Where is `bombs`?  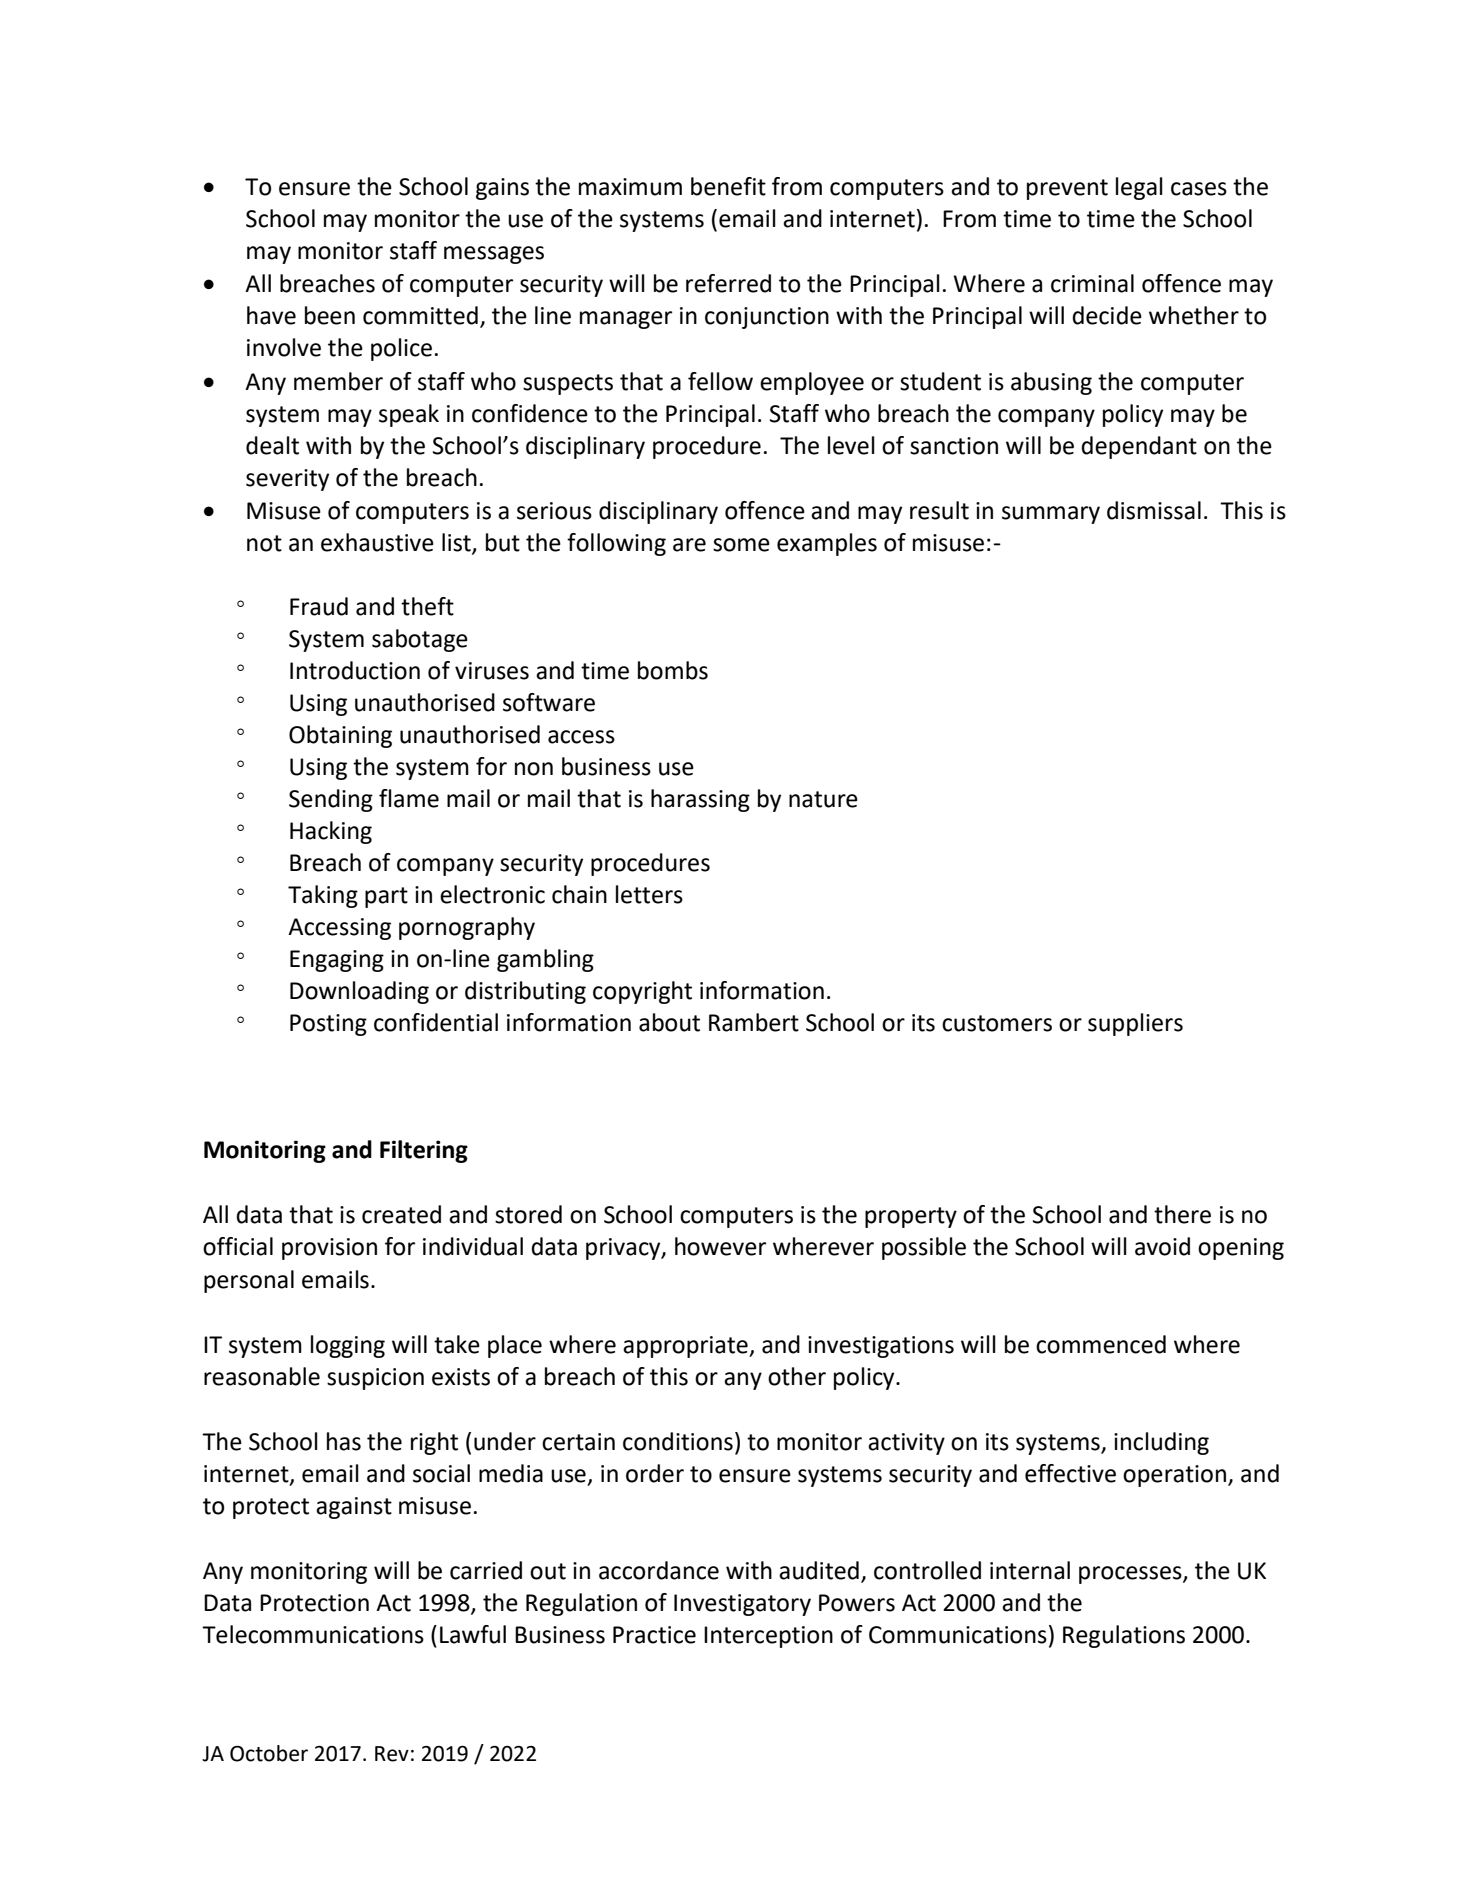 bombs is located at coordinates (673, 670).
